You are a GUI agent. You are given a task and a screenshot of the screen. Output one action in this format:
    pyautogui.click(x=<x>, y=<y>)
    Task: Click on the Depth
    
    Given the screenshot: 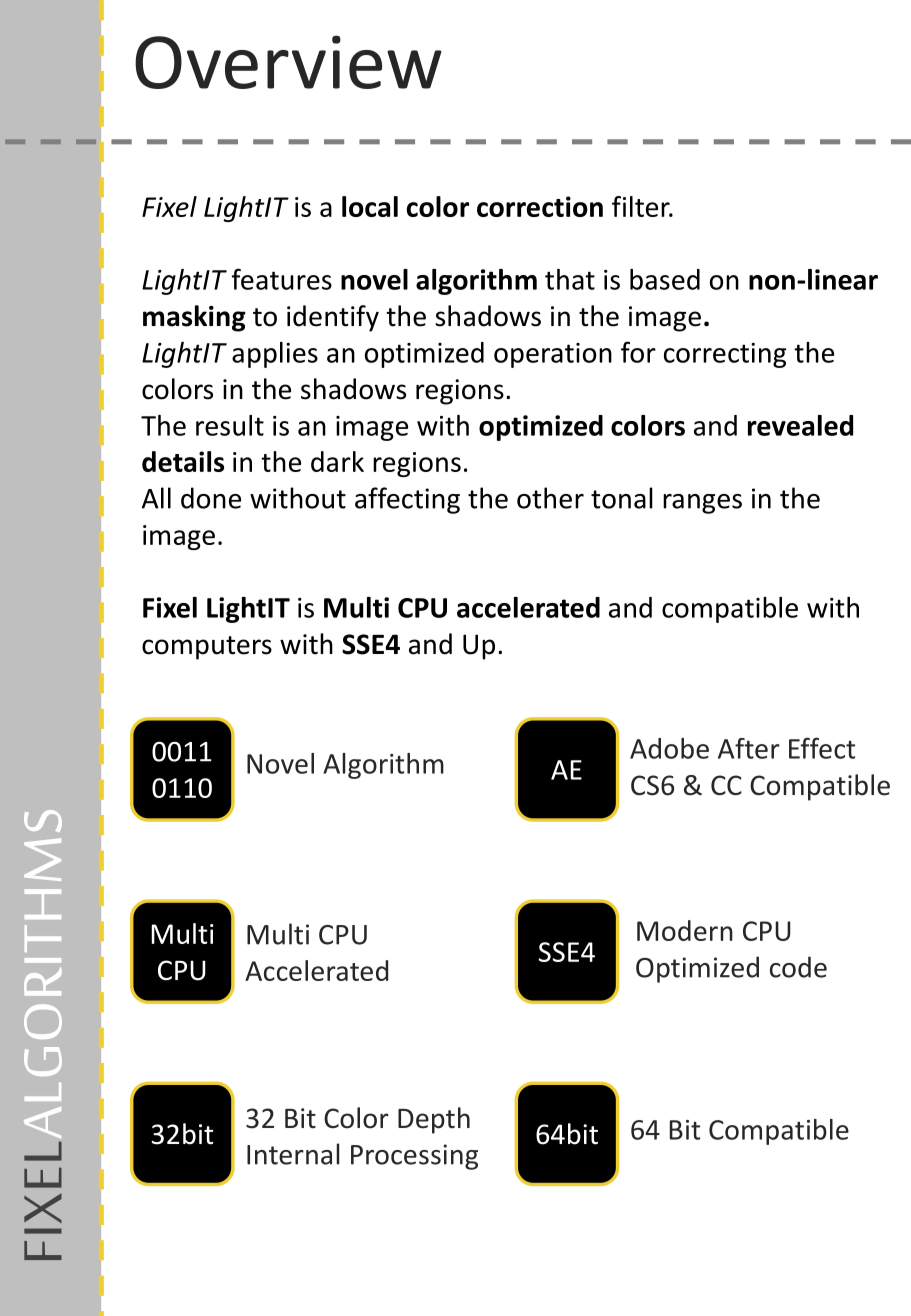 What is the action you would take?
    pyautogui.click(x=434, y=1120)
